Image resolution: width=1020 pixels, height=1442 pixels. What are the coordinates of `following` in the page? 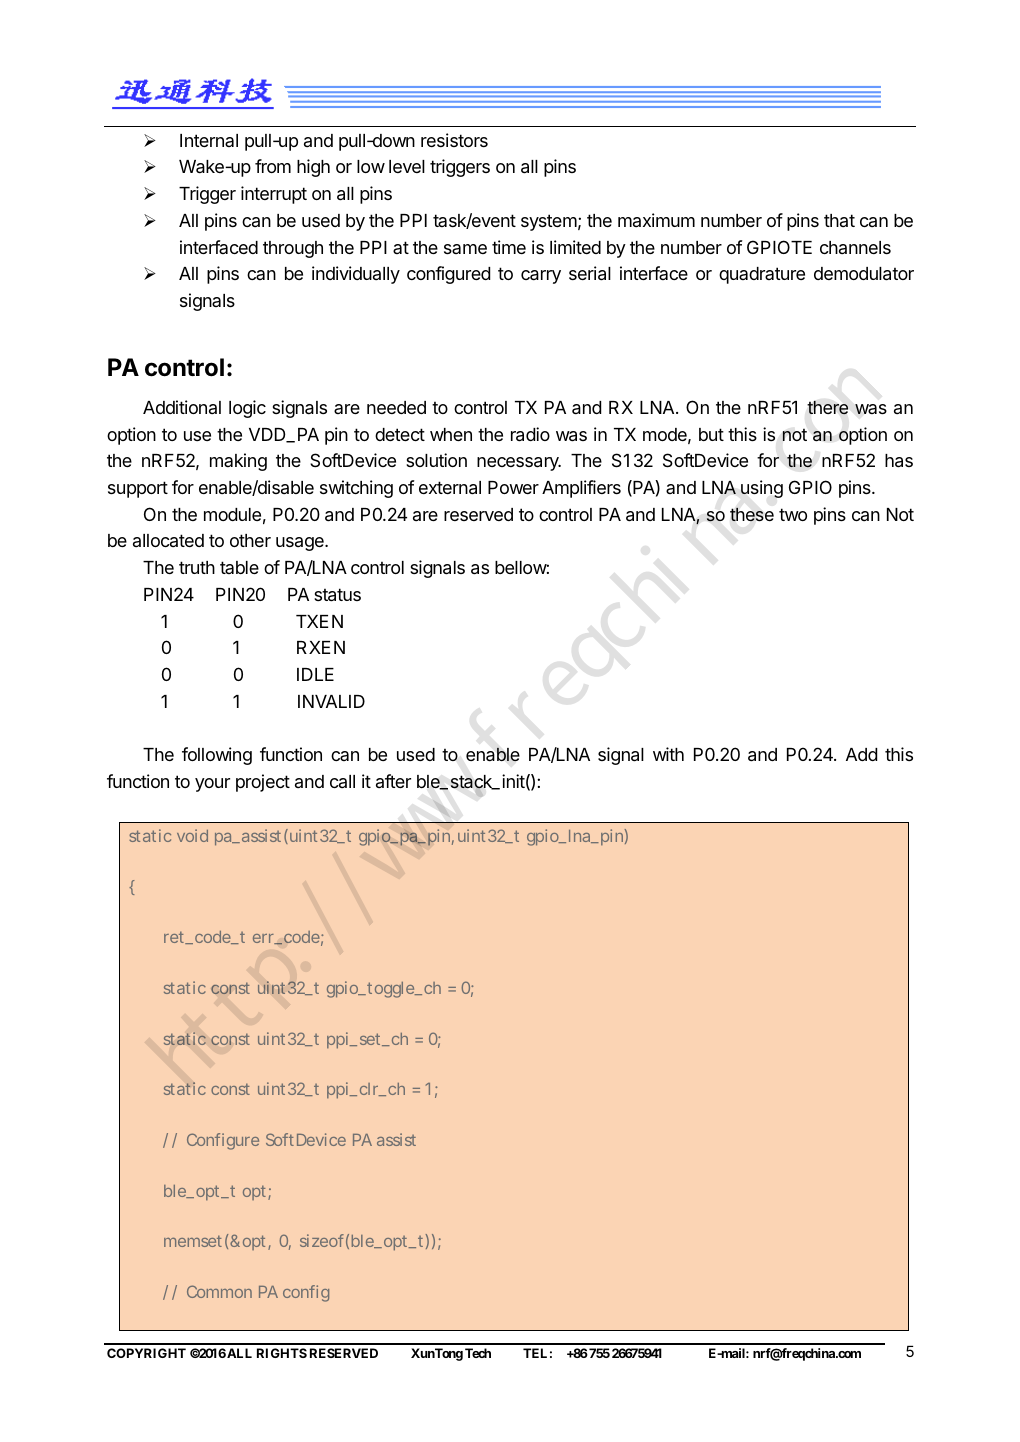 It's located at (217, 756).
